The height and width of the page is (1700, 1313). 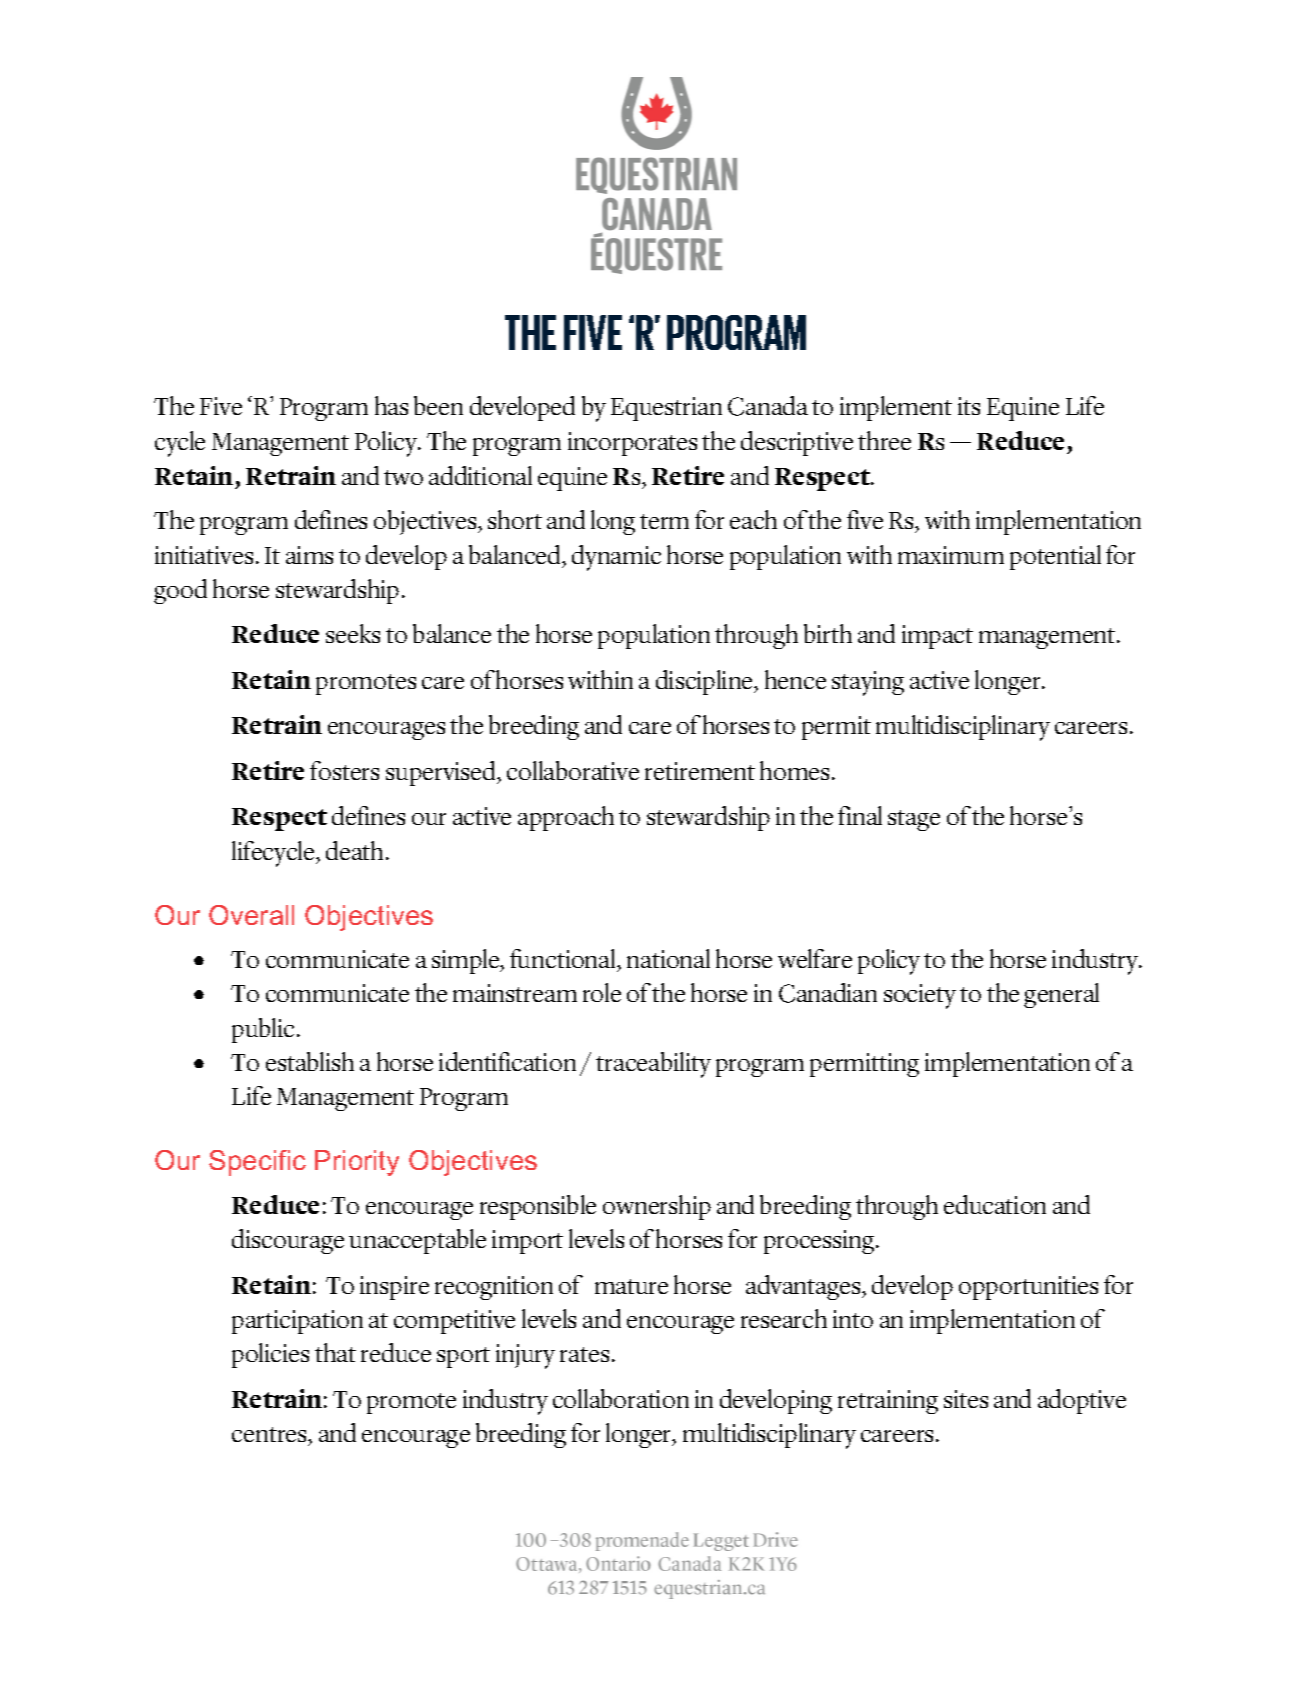 What do you see at coordinates (391, 405) in the page?
I see `has` at bounding box center [391, 405].
